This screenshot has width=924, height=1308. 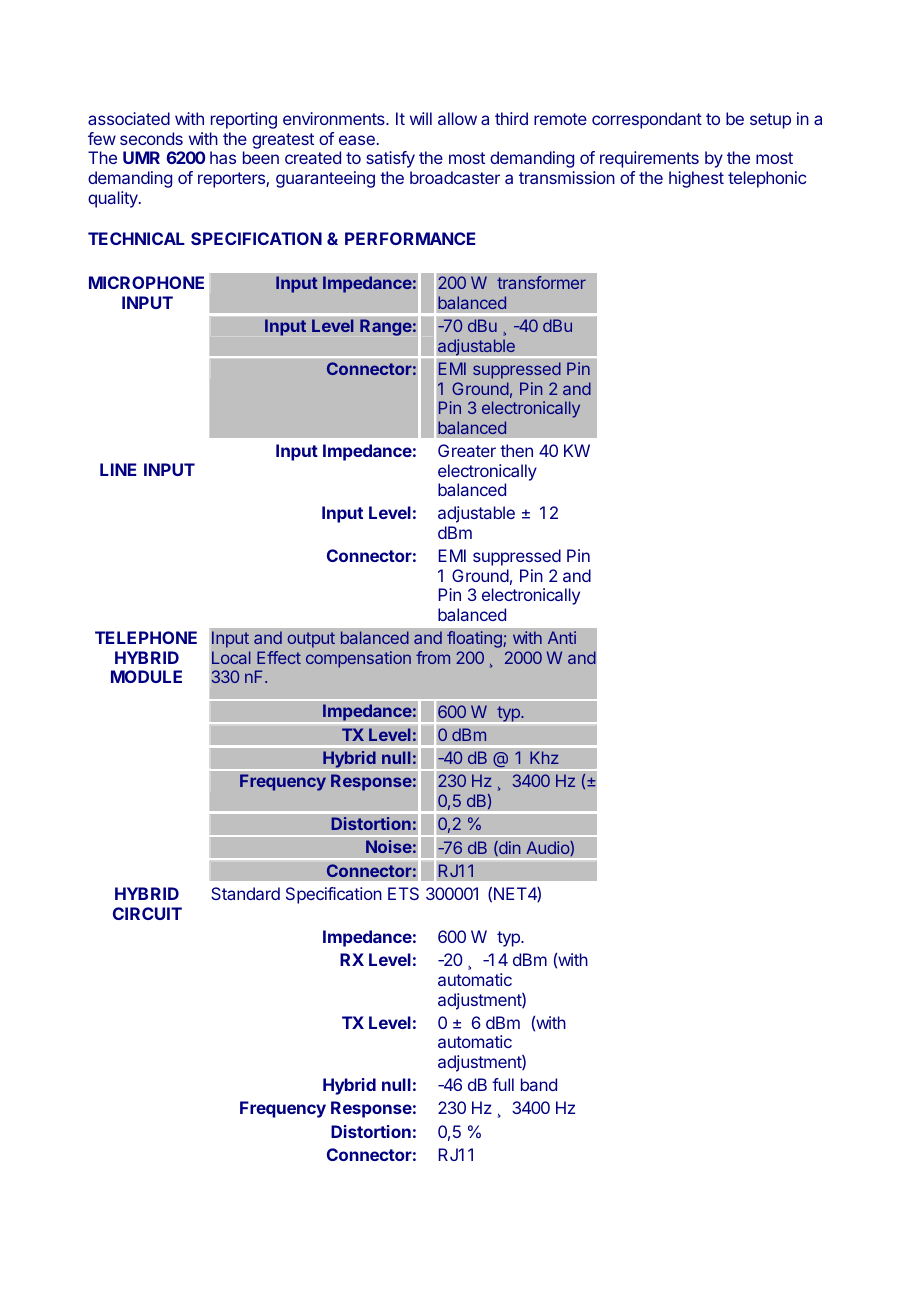 I want to click on MODULE, so click(x=146, y=676).
